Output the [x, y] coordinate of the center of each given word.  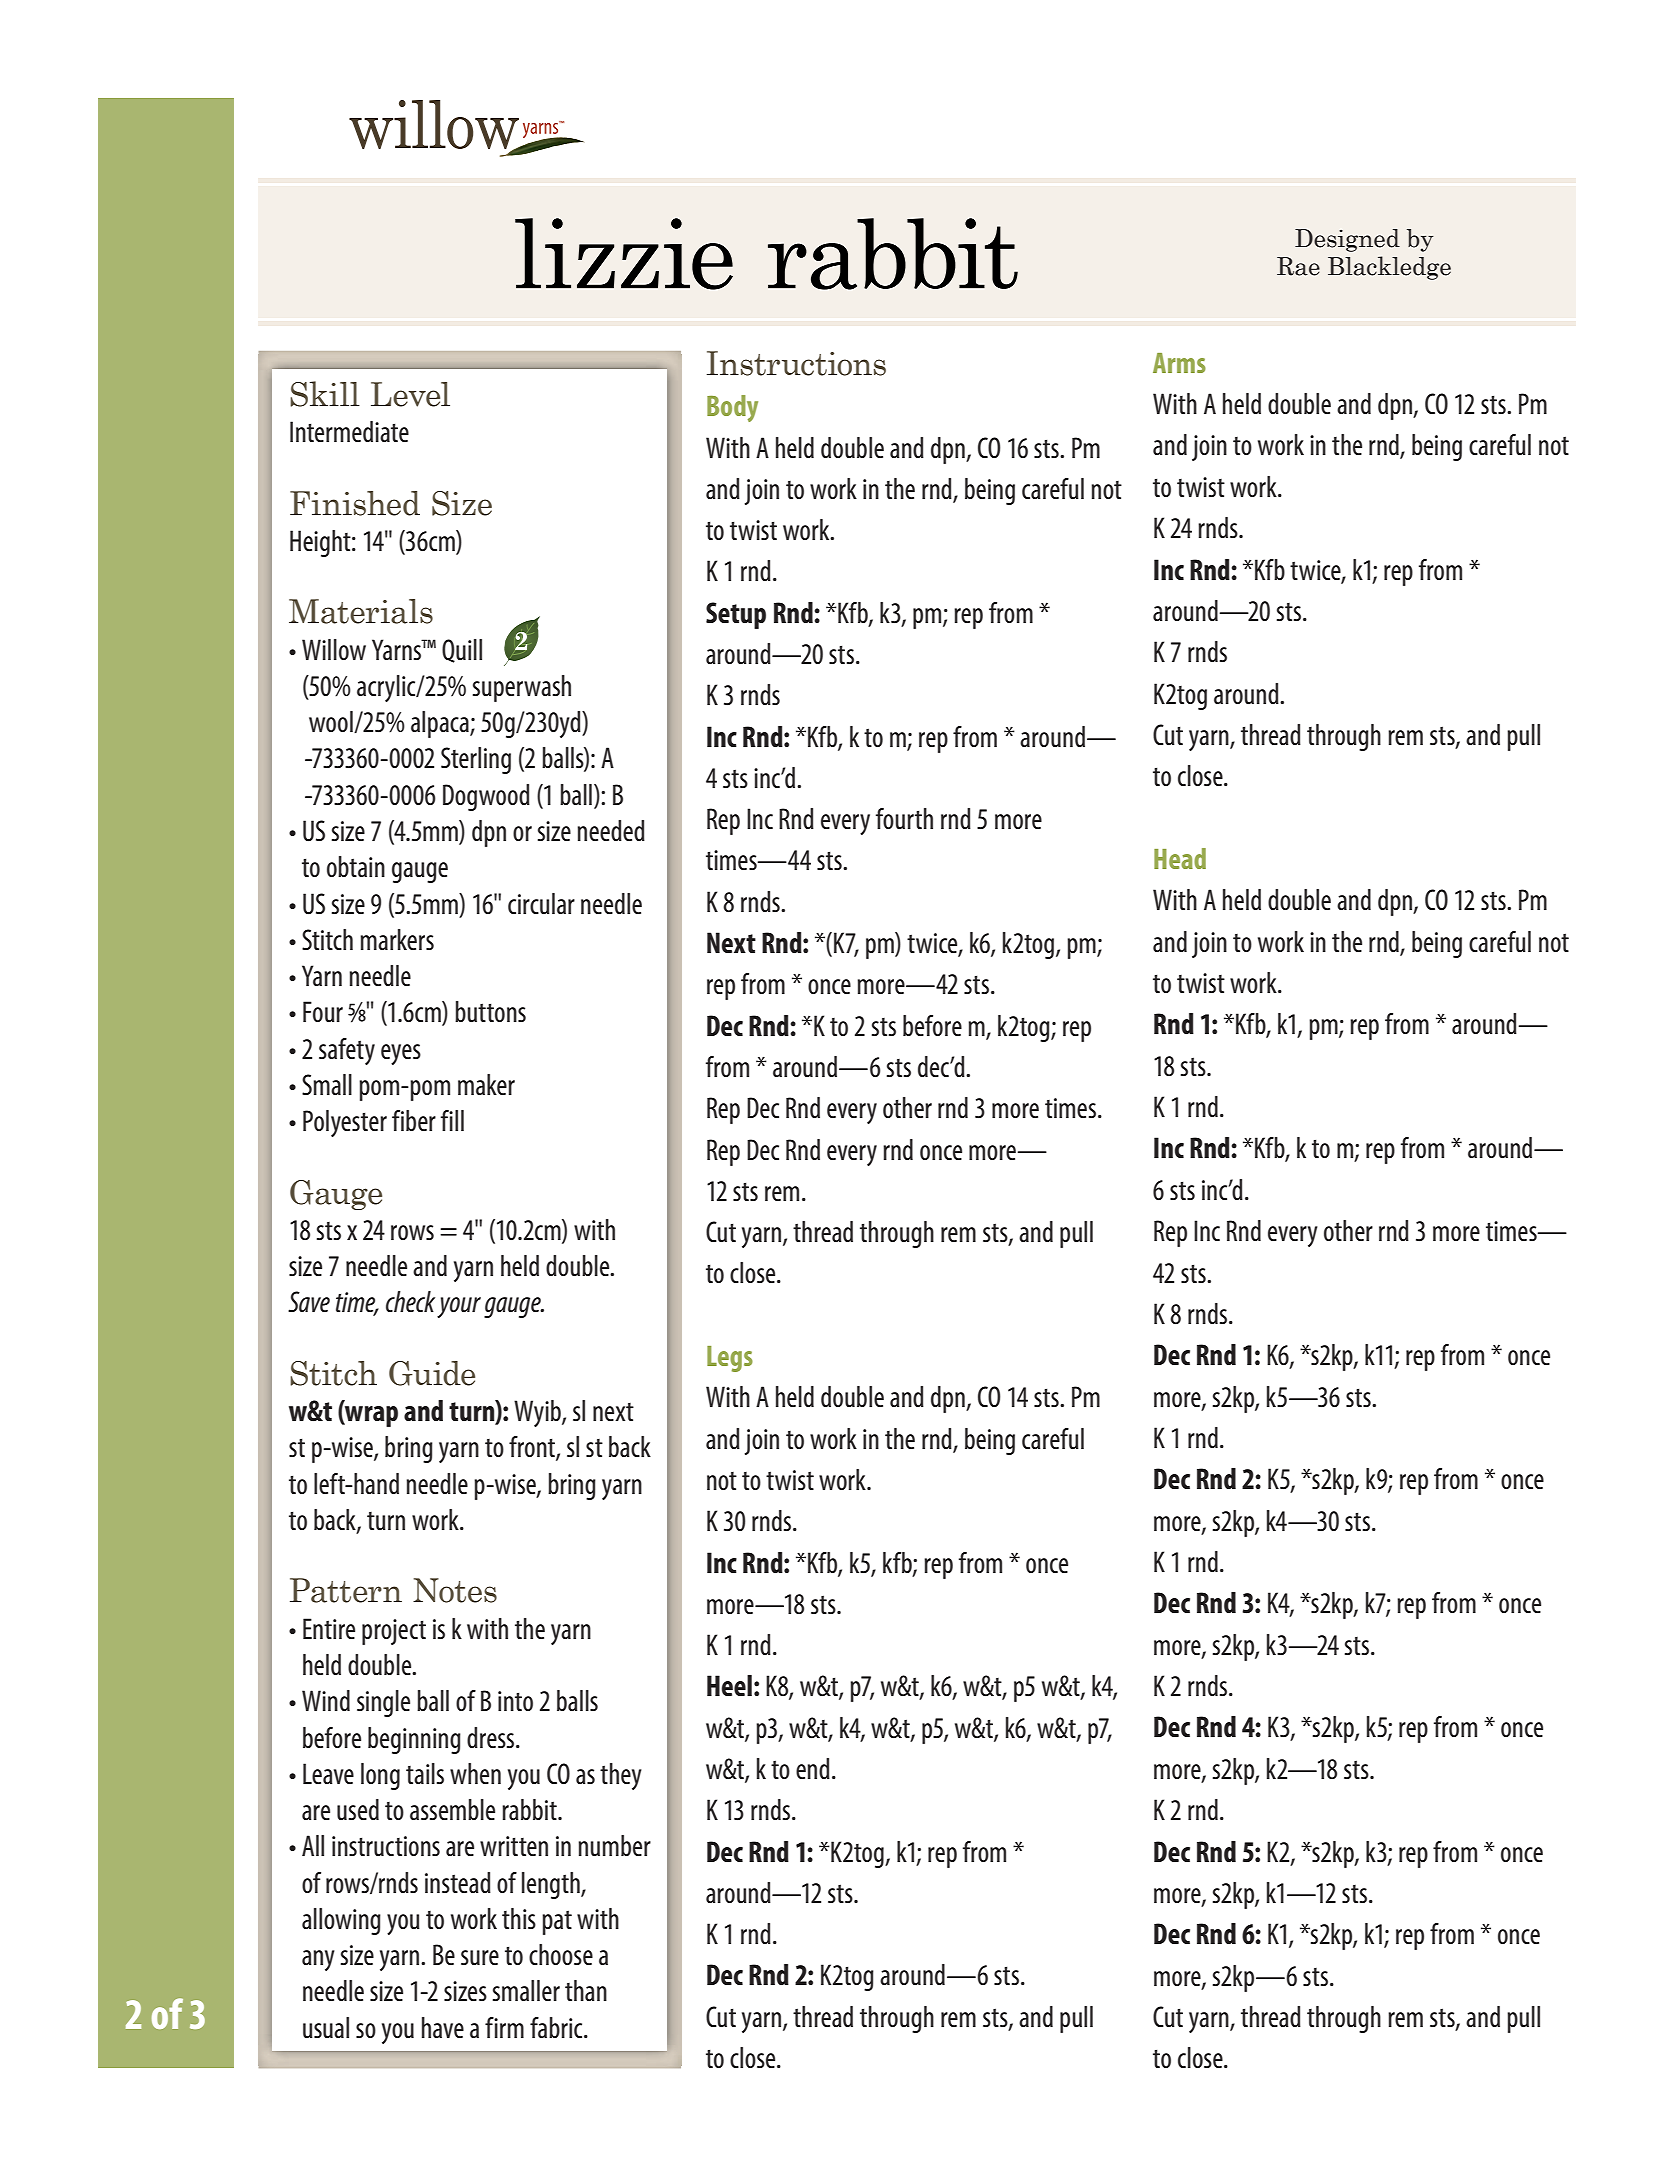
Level [410, 394]
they [621, 1776]
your [459, 1307]
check [410, 1301]
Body [732, 408]
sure [480, 1957]
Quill [462, 651]
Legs [730, 1359]
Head [1180, 858]
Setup [736, 615]
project [394, 1632]
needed [611, 830]
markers [397, 939]
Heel [729, 1685]
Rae [1298, 266]
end [813, 1768]
